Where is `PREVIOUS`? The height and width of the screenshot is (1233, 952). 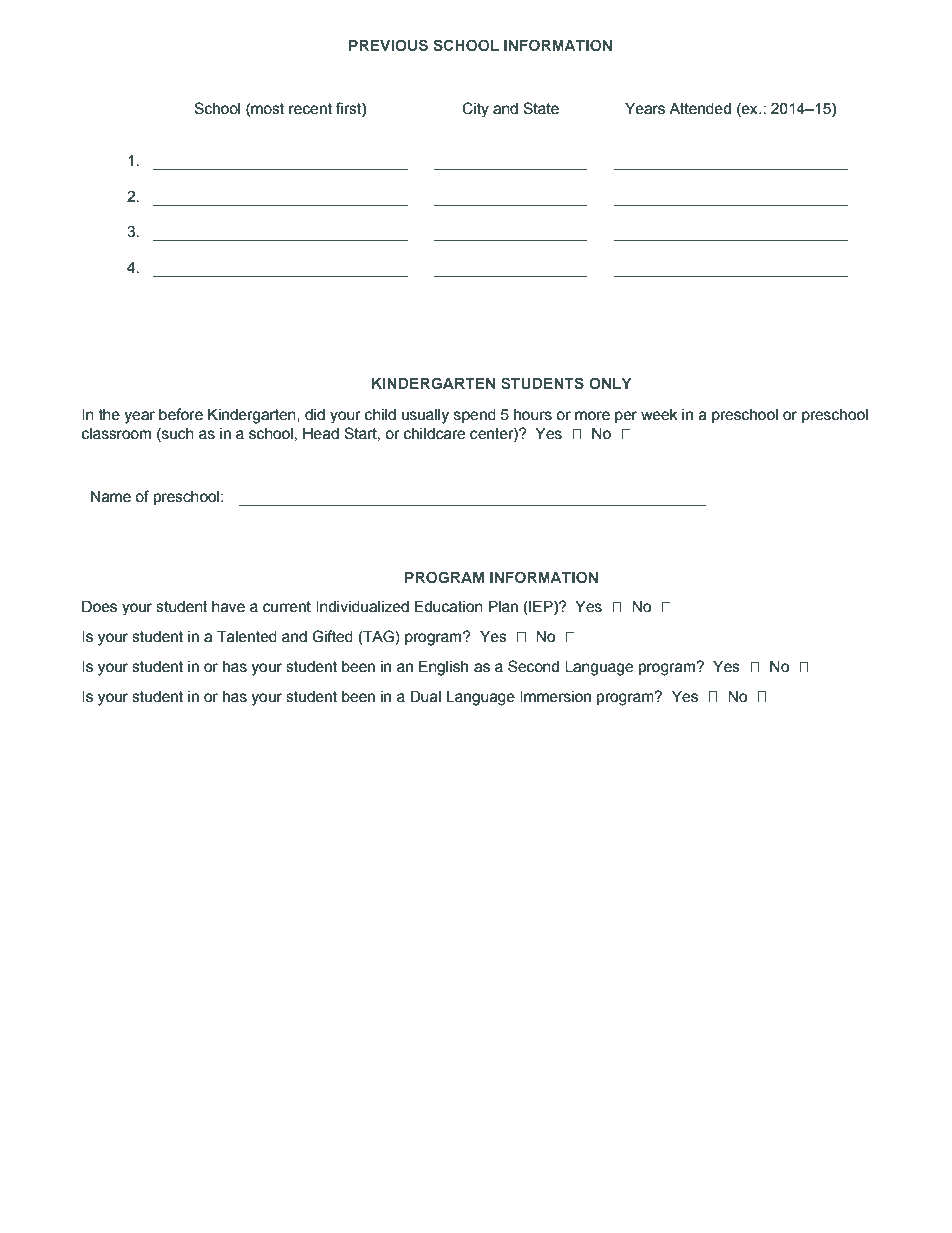 PREVIOUS is located at coordinates (388, 45).
